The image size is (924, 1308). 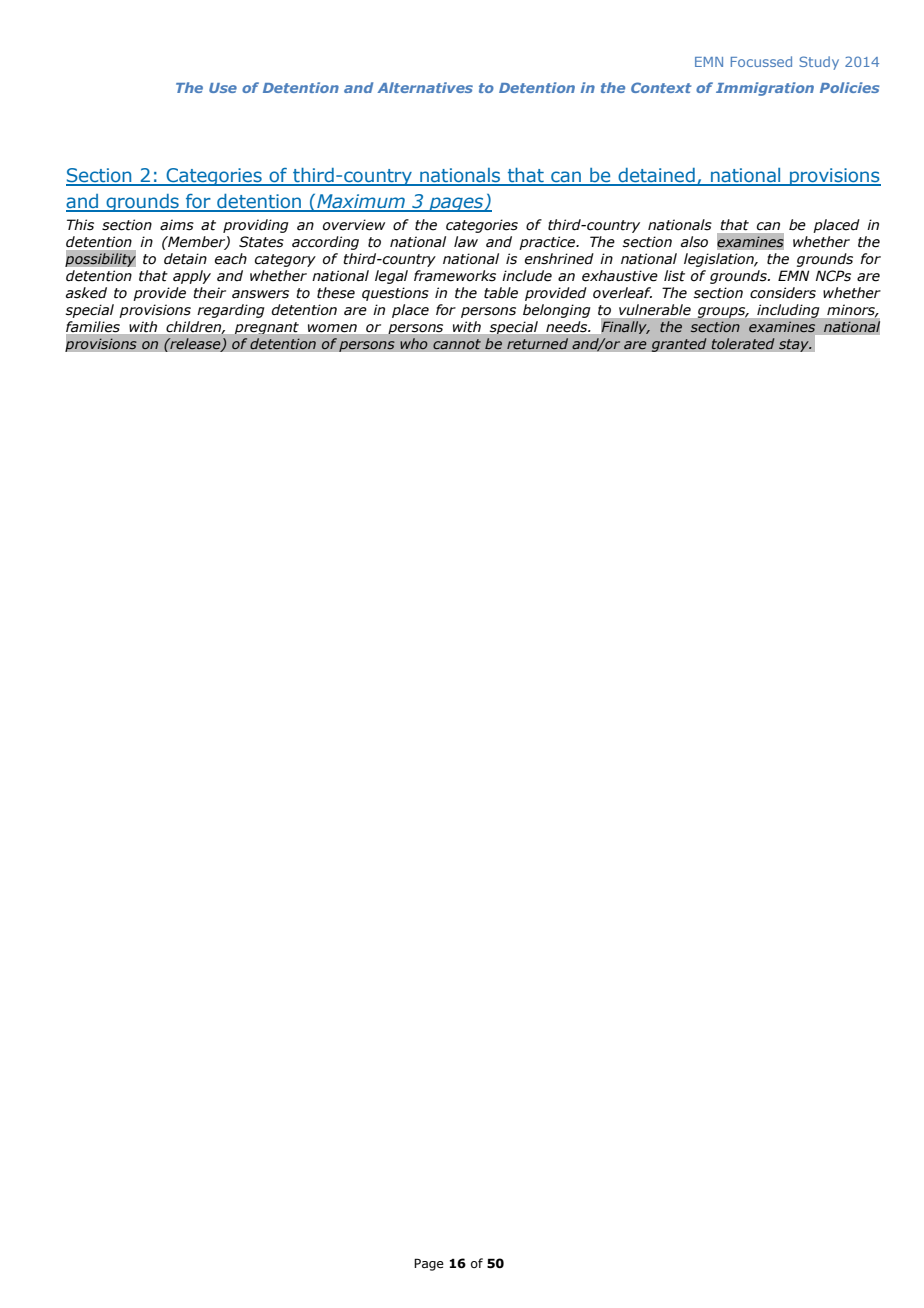 I want to click on pregnant, so click(x=267, y=328).
